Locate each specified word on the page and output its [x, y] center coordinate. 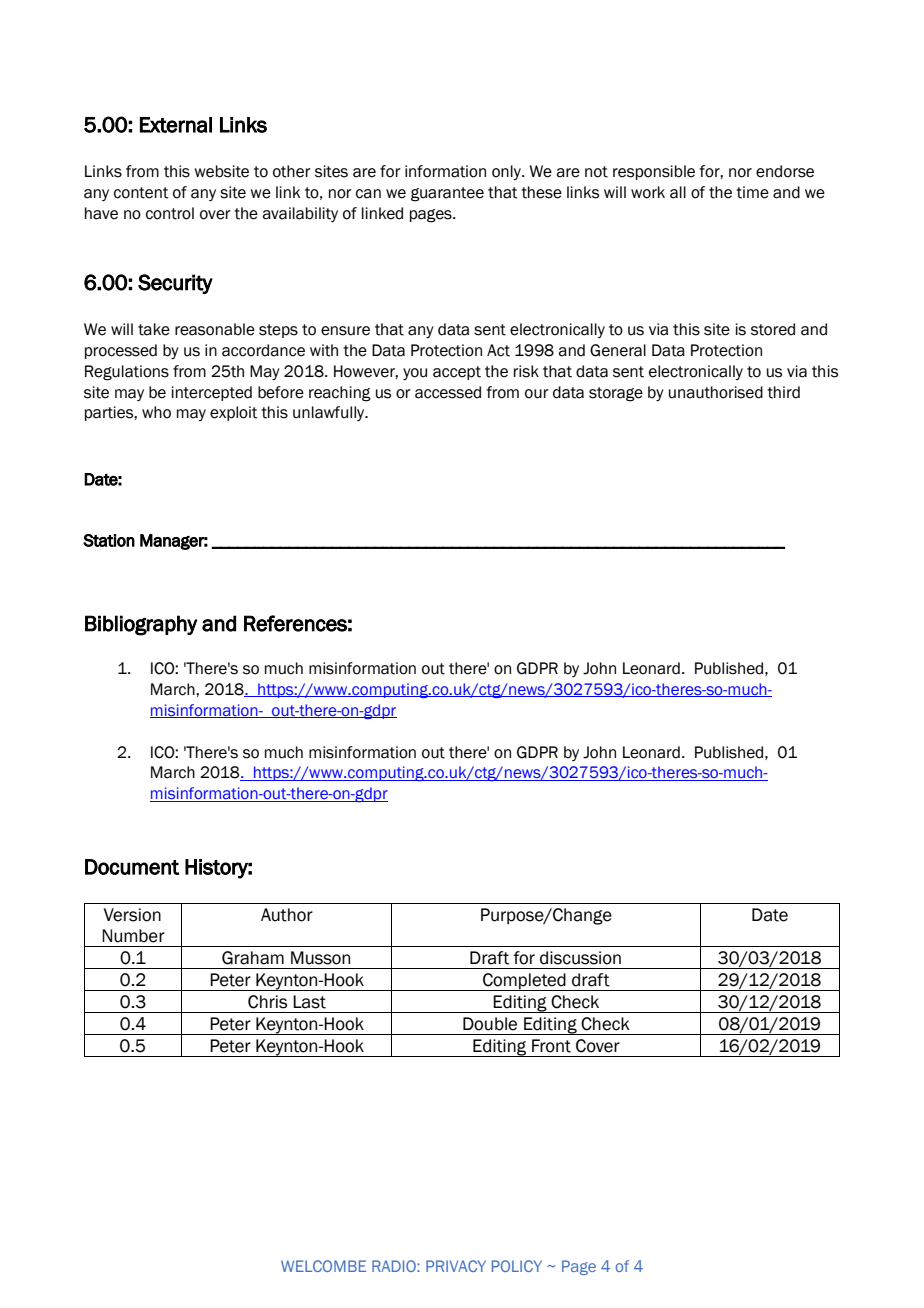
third [783, 392]
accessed [448, 392]
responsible [654, 172]
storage [616, 394]
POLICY [517, 1266]
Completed [524, 982]
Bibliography [141, 625]
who [156, 412]
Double [490, 1024]
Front [551, 1046]
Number [133, 936]
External [176, 125]
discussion [580, 958]
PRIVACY [456, 1266]
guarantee [447, 194]
